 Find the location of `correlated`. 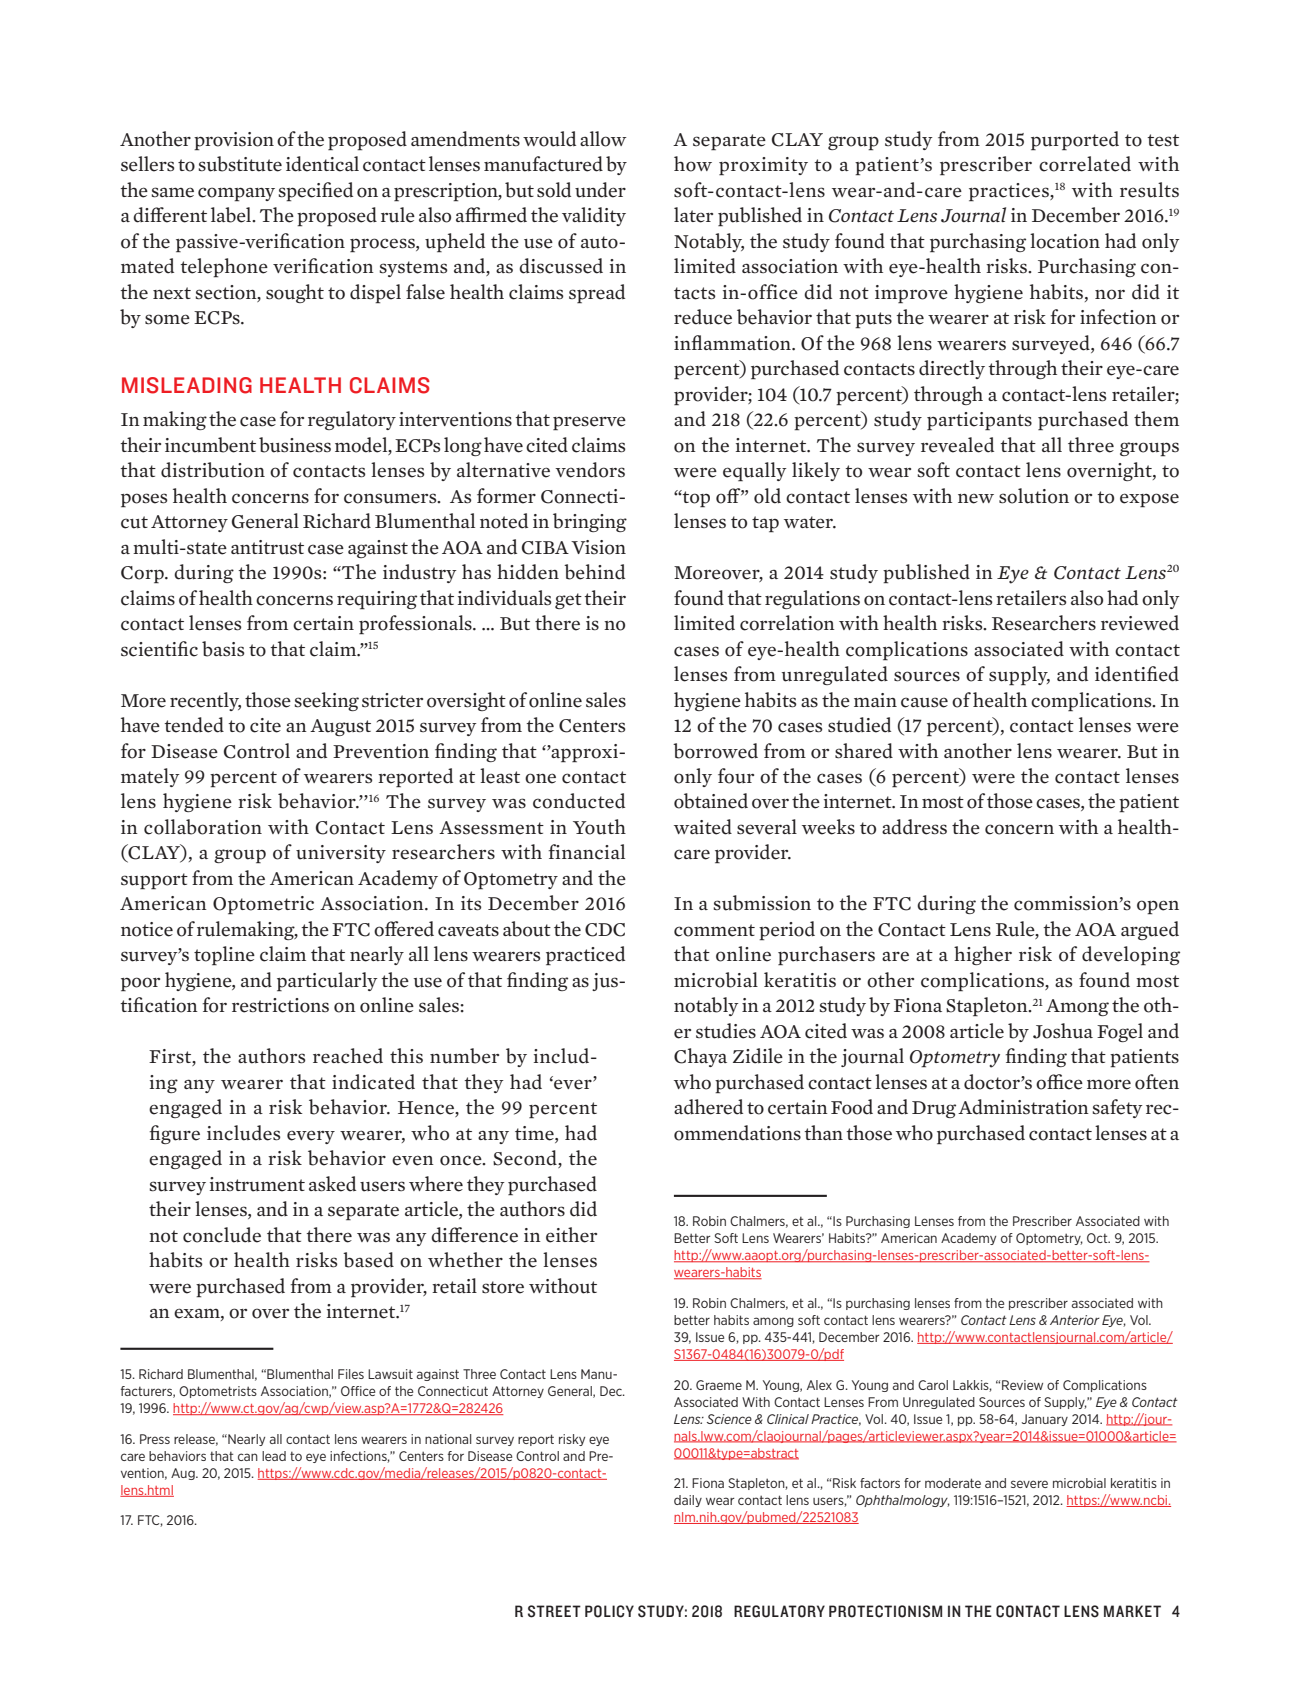

correlated is located at coordinates (1085, 164).
